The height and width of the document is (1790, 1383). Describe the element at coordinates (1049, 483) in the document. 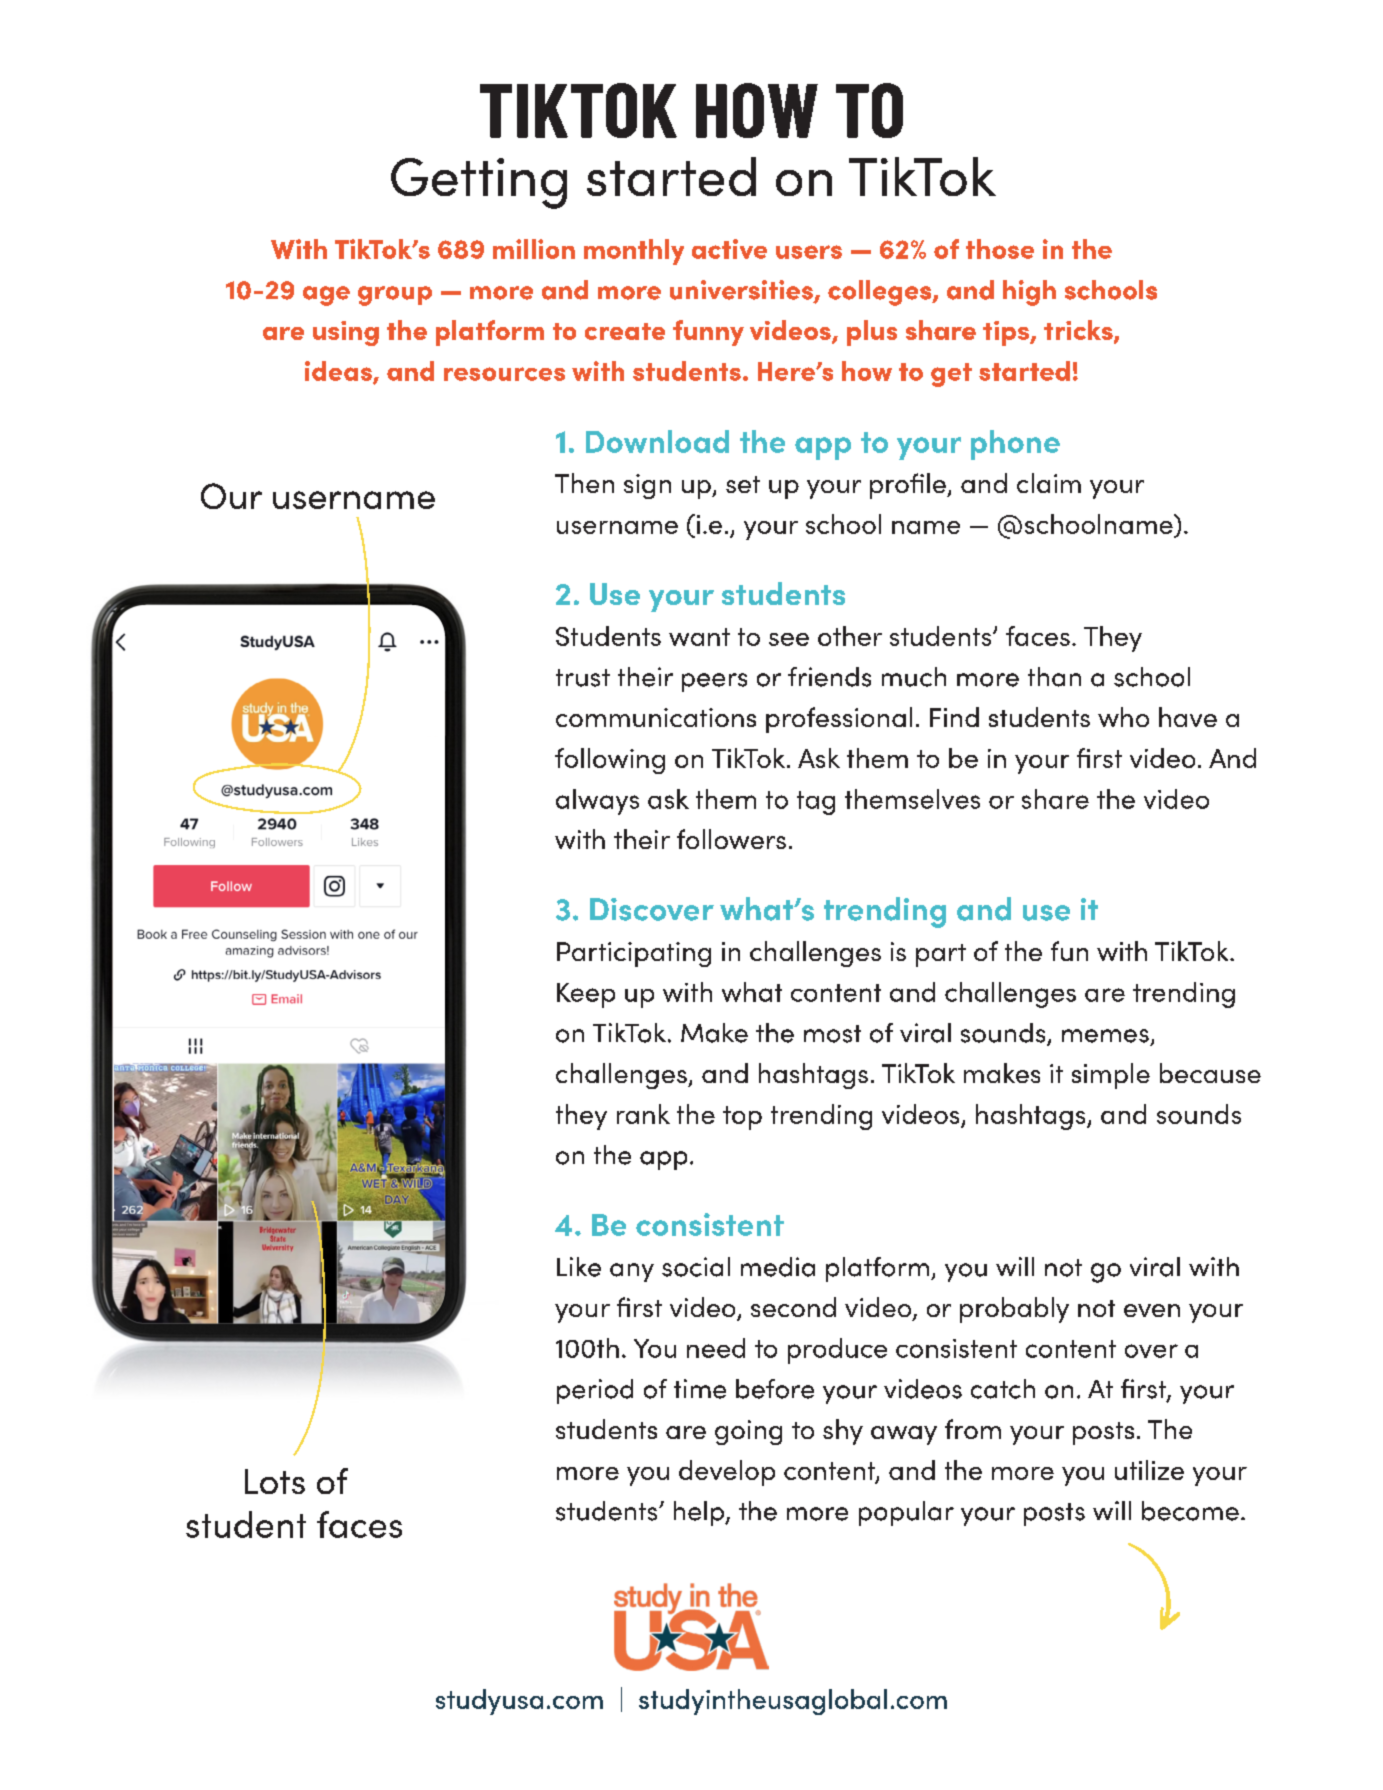

I see `claim` at that location.
